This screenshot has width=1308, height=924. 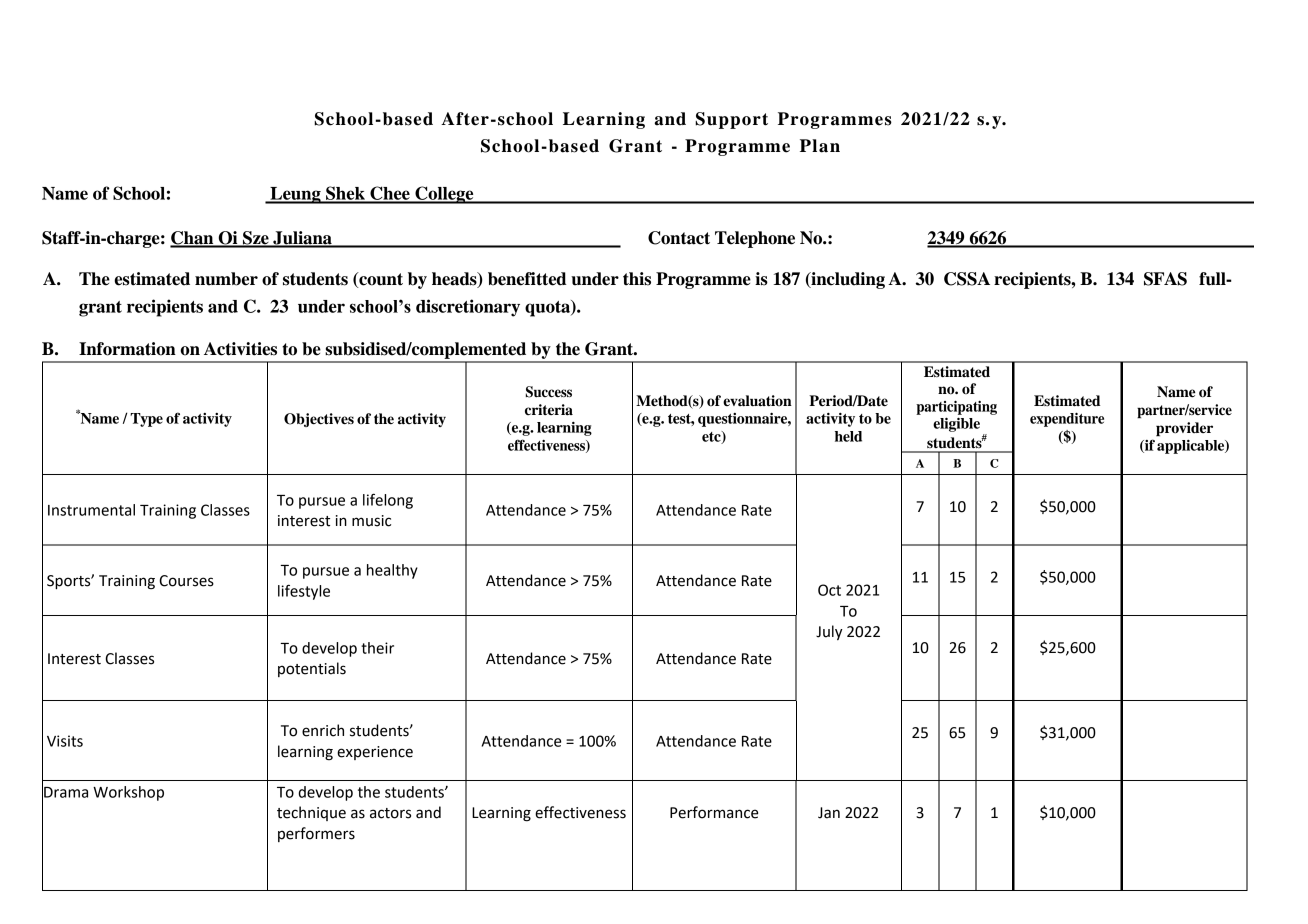 I want to click on Courses, so click(x=186, y=581).
